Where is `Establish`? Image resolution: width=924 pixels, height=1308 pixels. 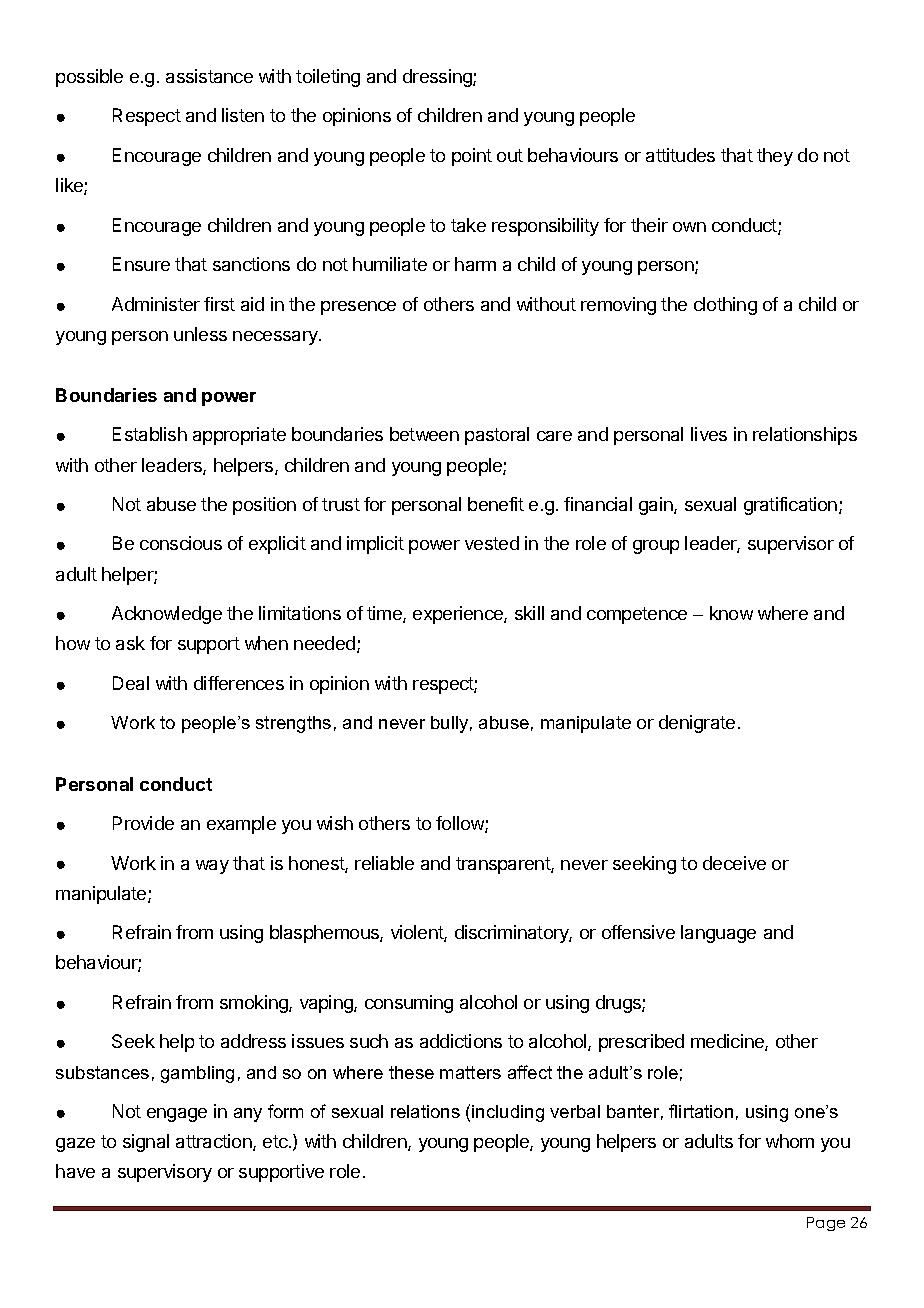
Establish is located at coordinates (150, 434).
